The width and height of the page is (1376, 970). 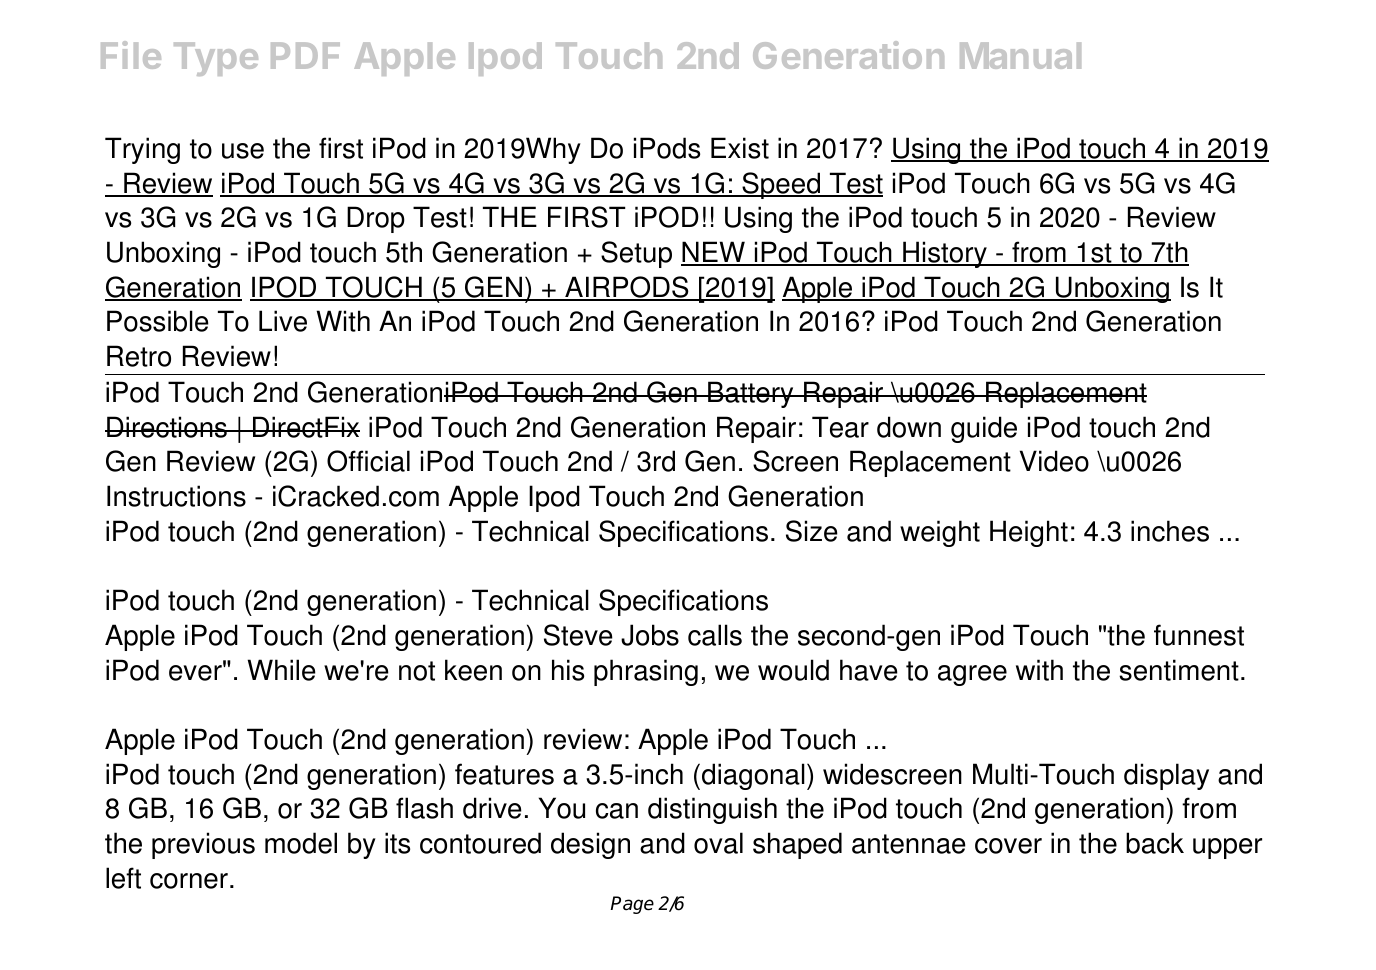 I want to click on Live, so click(x=283, y=321).
